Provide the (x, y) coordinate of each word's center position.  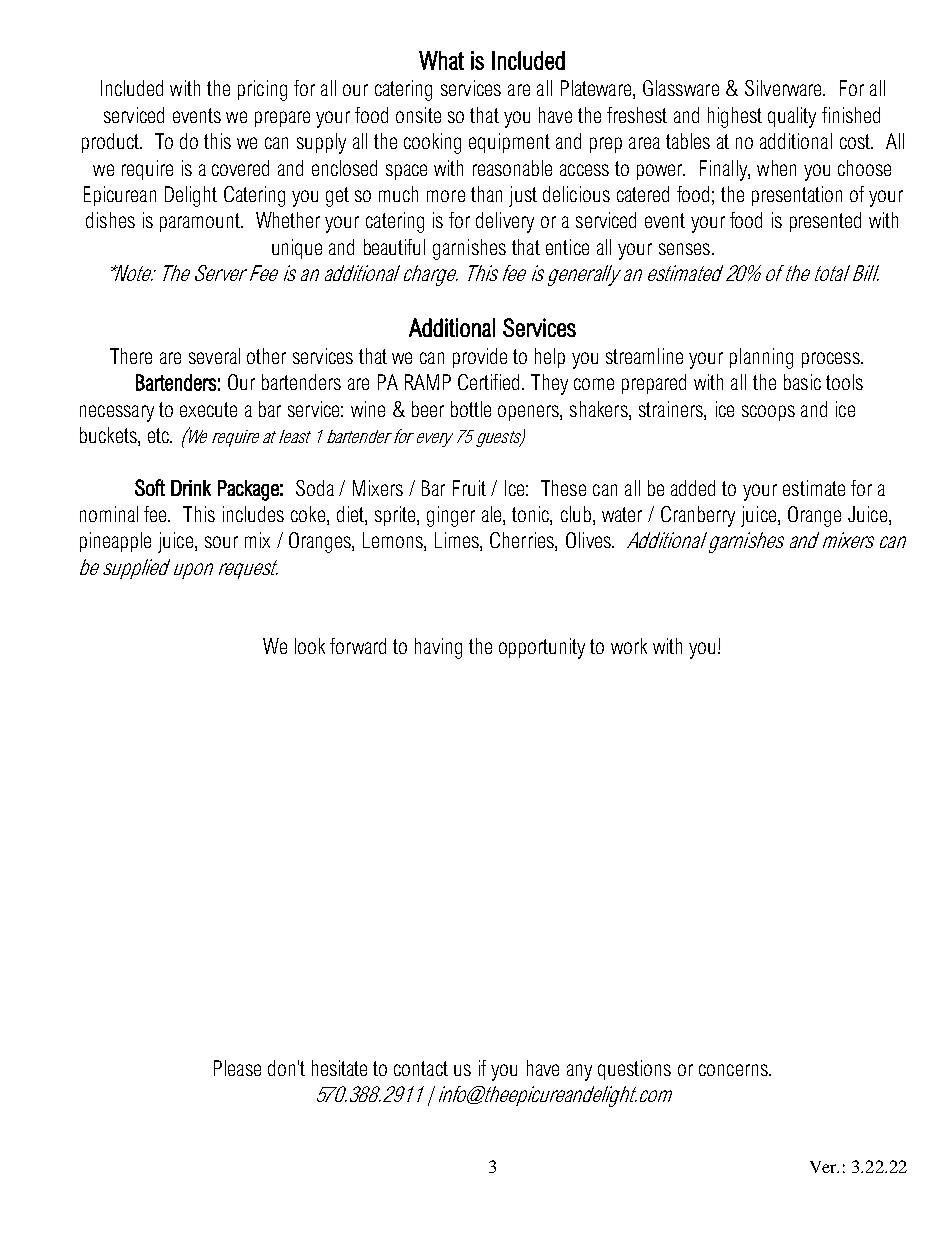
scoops (768, 413)
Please (237, 1068)
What (441, 60)
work (629, 646)
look (310, 646)
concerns (734, 1070)
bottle (471, 409)
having (438, 648)
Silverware (784, 88)
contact (421, 1068)
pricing (262, 90)
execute (208, 409)
